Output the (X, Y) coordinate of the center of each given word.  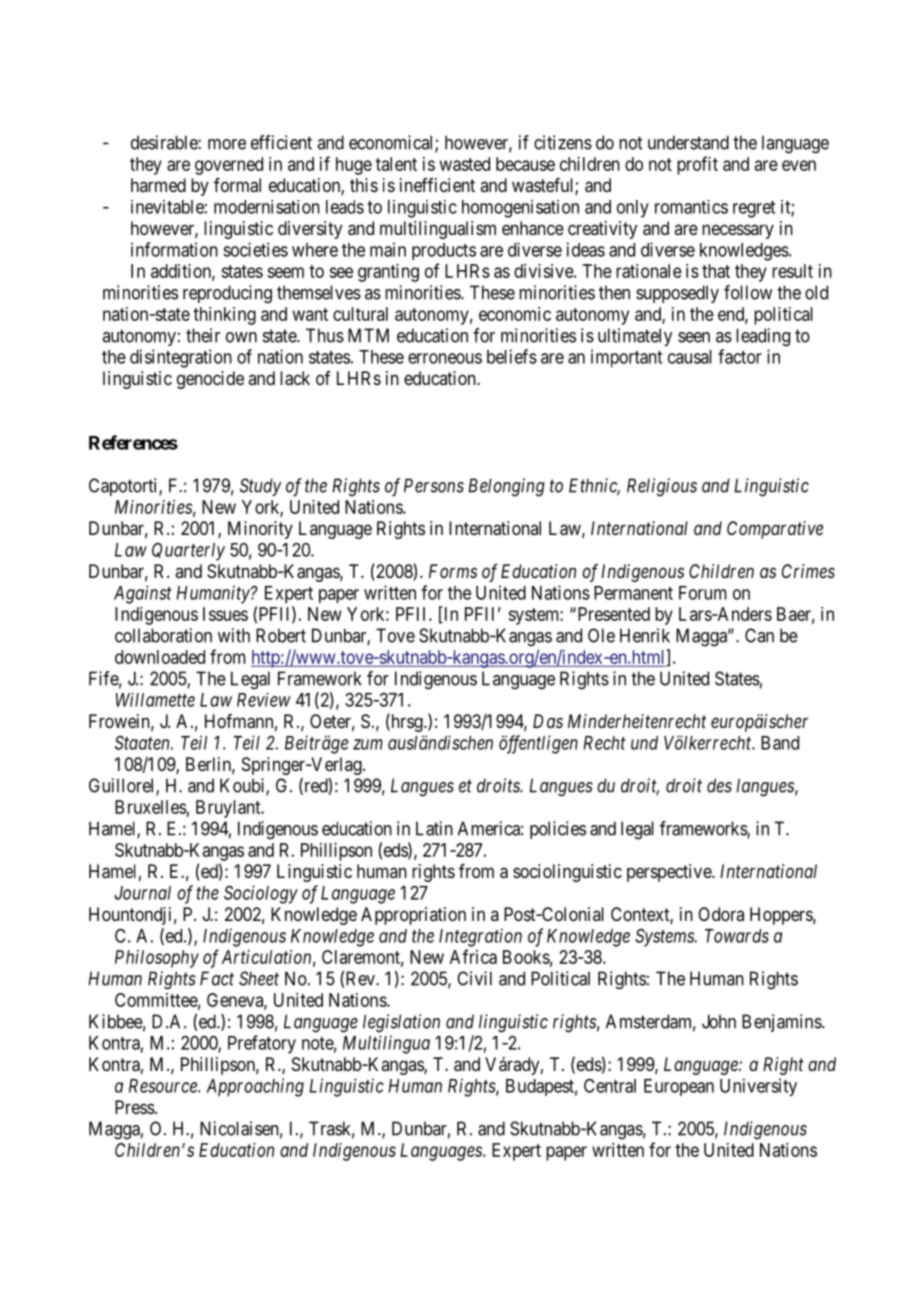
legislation (401, 1023)
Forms (453, 571)
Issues (225, 614)
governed (229, 166)
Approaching (255, 1087)
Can (759, 635)
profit (697, 165)
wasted (465, 164)
